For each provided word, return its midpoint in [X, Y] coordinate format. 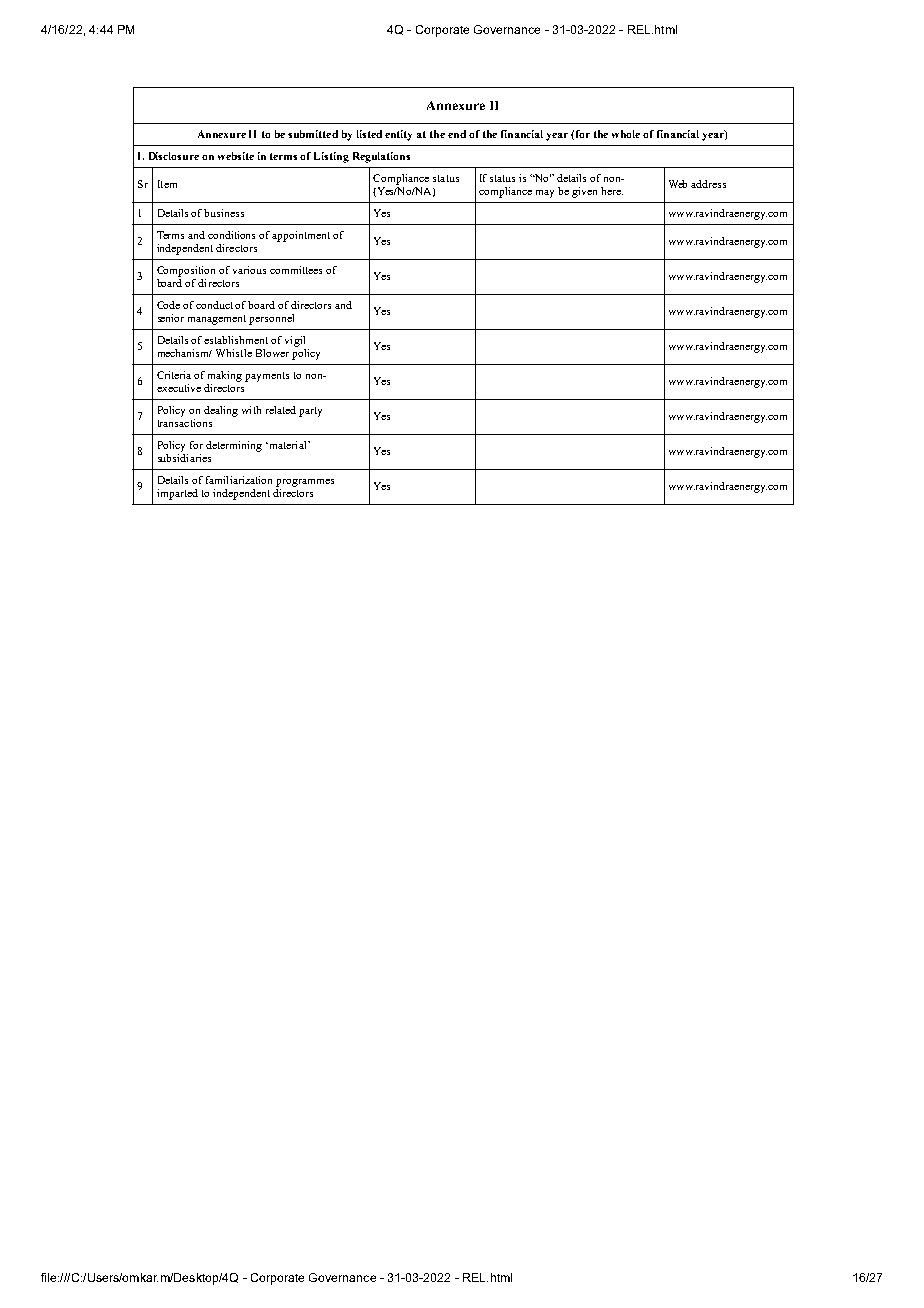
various [249, 270]
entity [398, 135]
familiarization [239, 480]
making [225, 376]
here [612, 191]
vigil [295, 341]
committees [296, 270]
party [310, 412]
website [236, 156]
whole [626, 134]
